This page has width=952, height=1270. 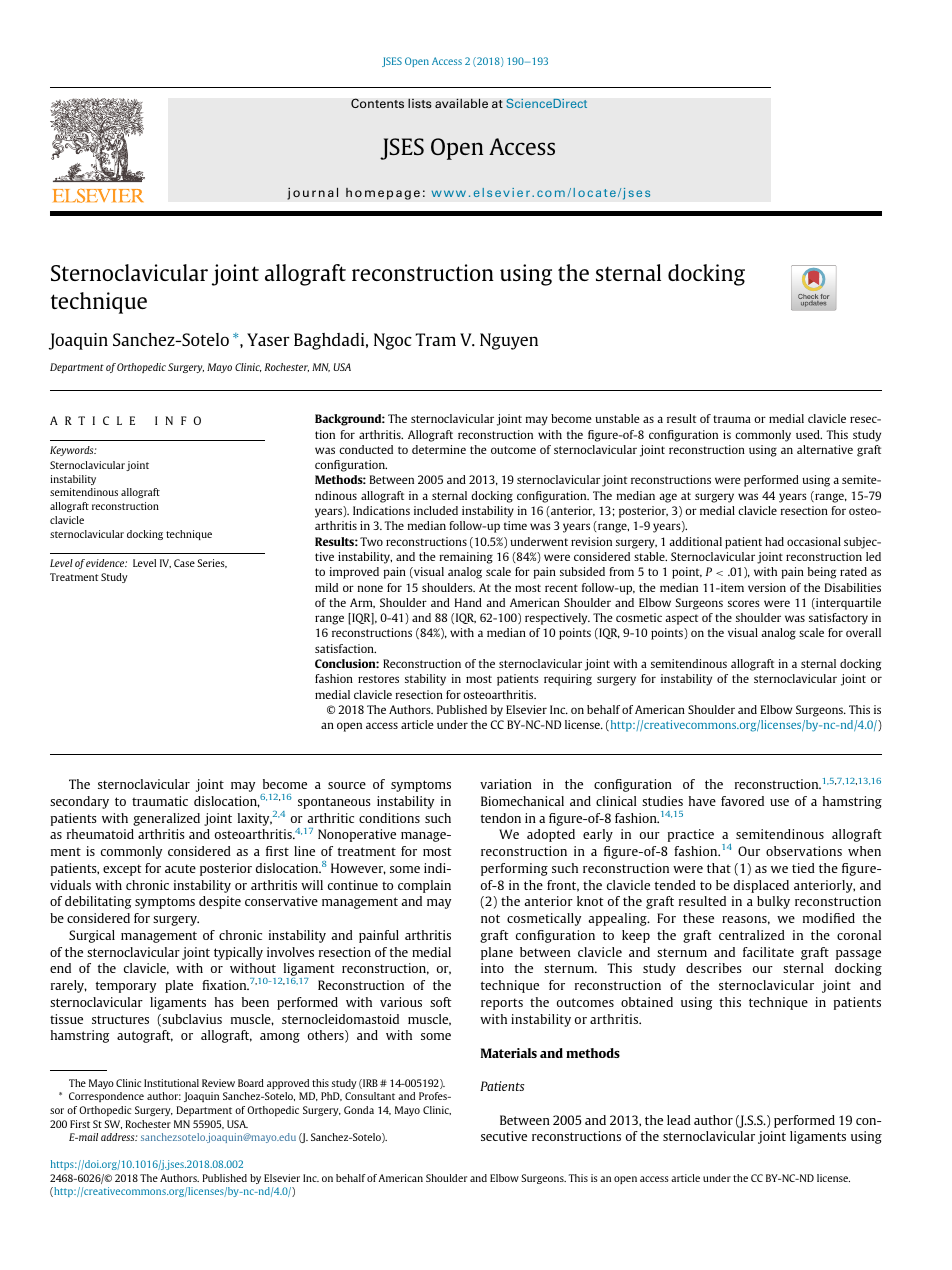 What do you see at coordinates (184, 563) in the page?
I see `Case` at bounding box center [184, 563].
